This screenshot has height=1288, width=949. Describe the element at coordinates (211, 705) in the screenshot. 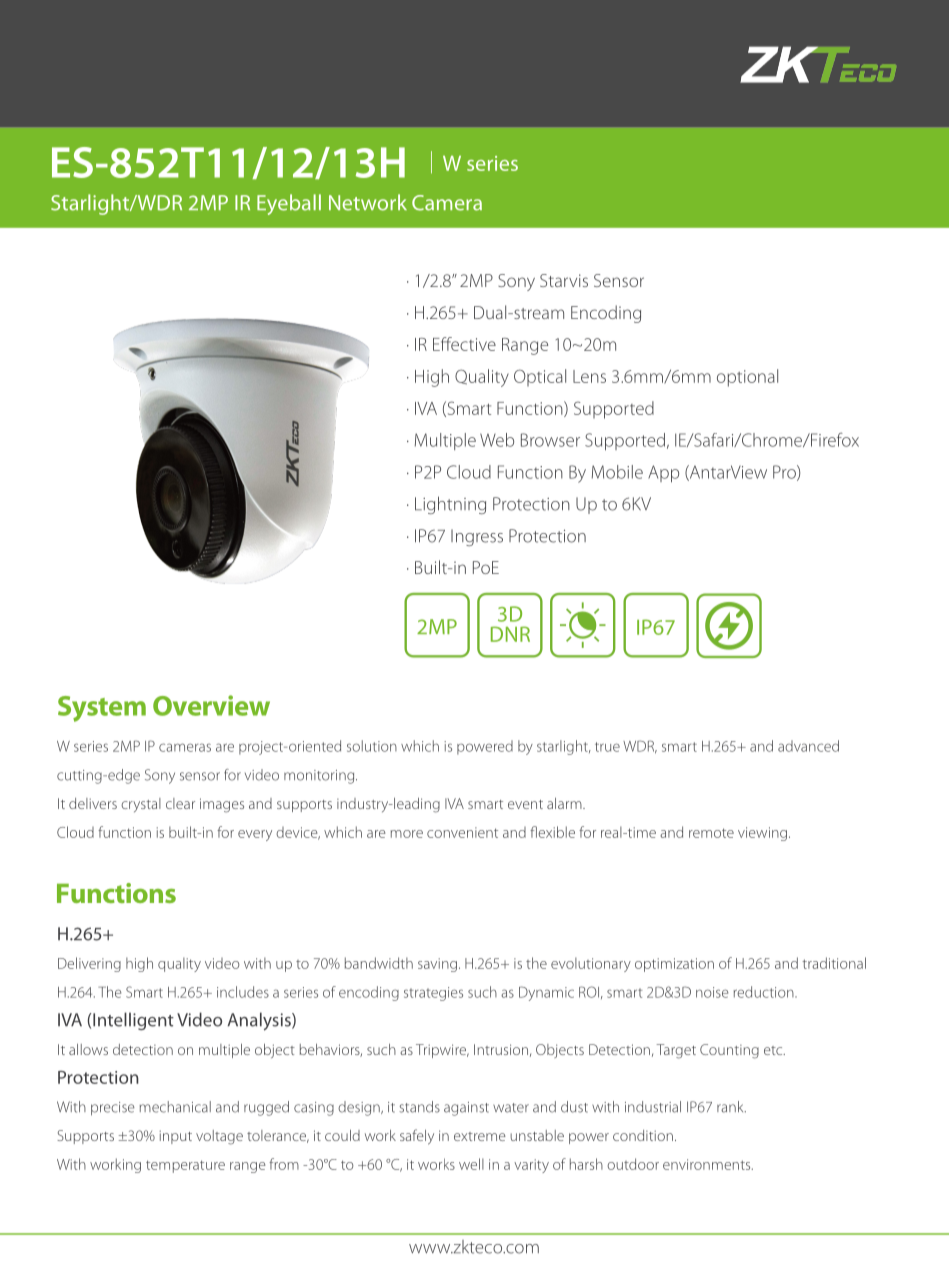

I see `Overview` at that location.
